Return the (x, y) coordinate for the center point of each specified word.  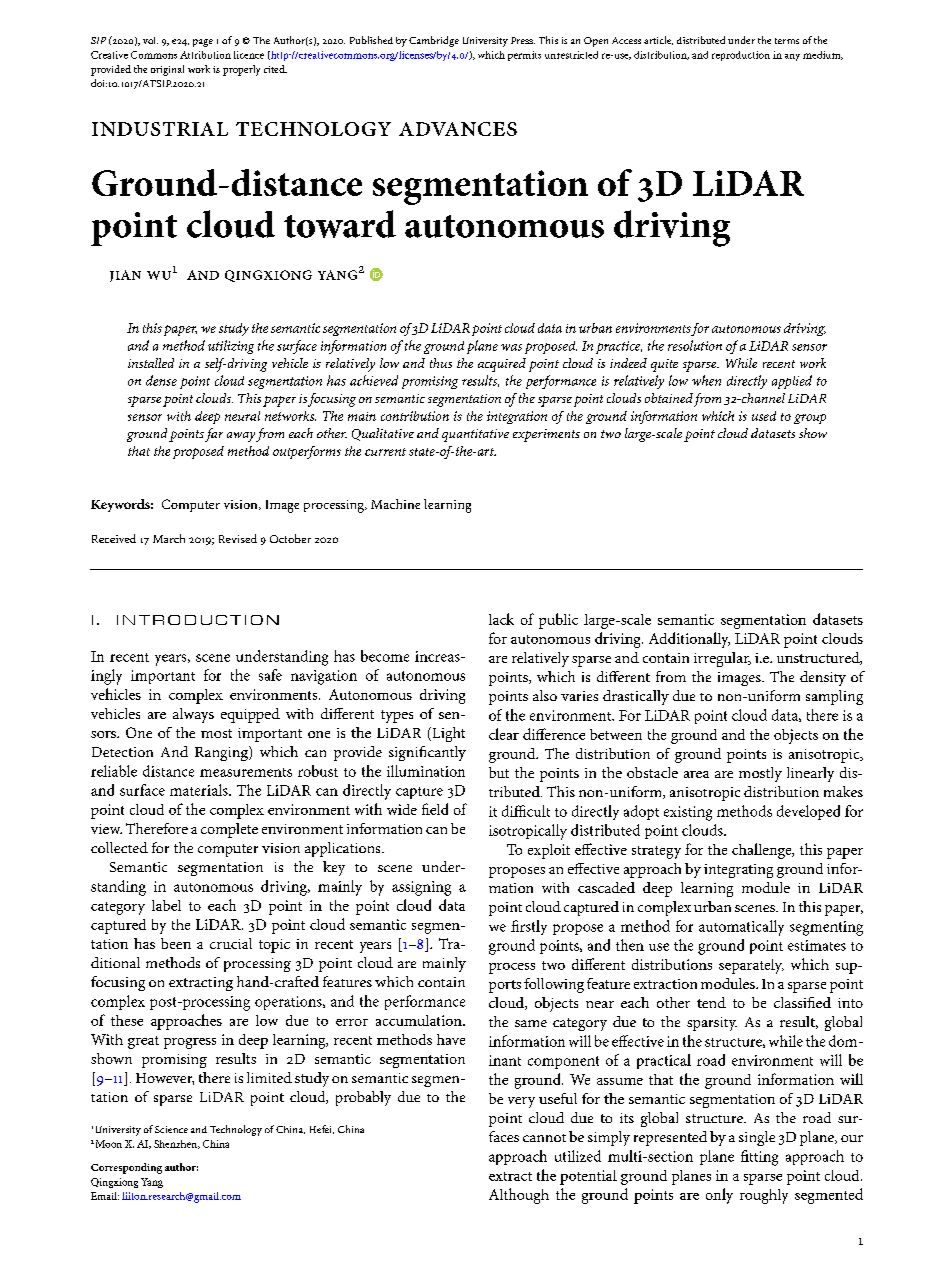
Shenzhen (177, 1144)
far (214, 435)
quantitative (475, 435)
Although (519, 1196)
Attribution (205, 55)
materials (200, 790)
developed (808, 812)
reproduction (741, 56)
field (435, 809)
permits (524, 56)
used (764, 416)
